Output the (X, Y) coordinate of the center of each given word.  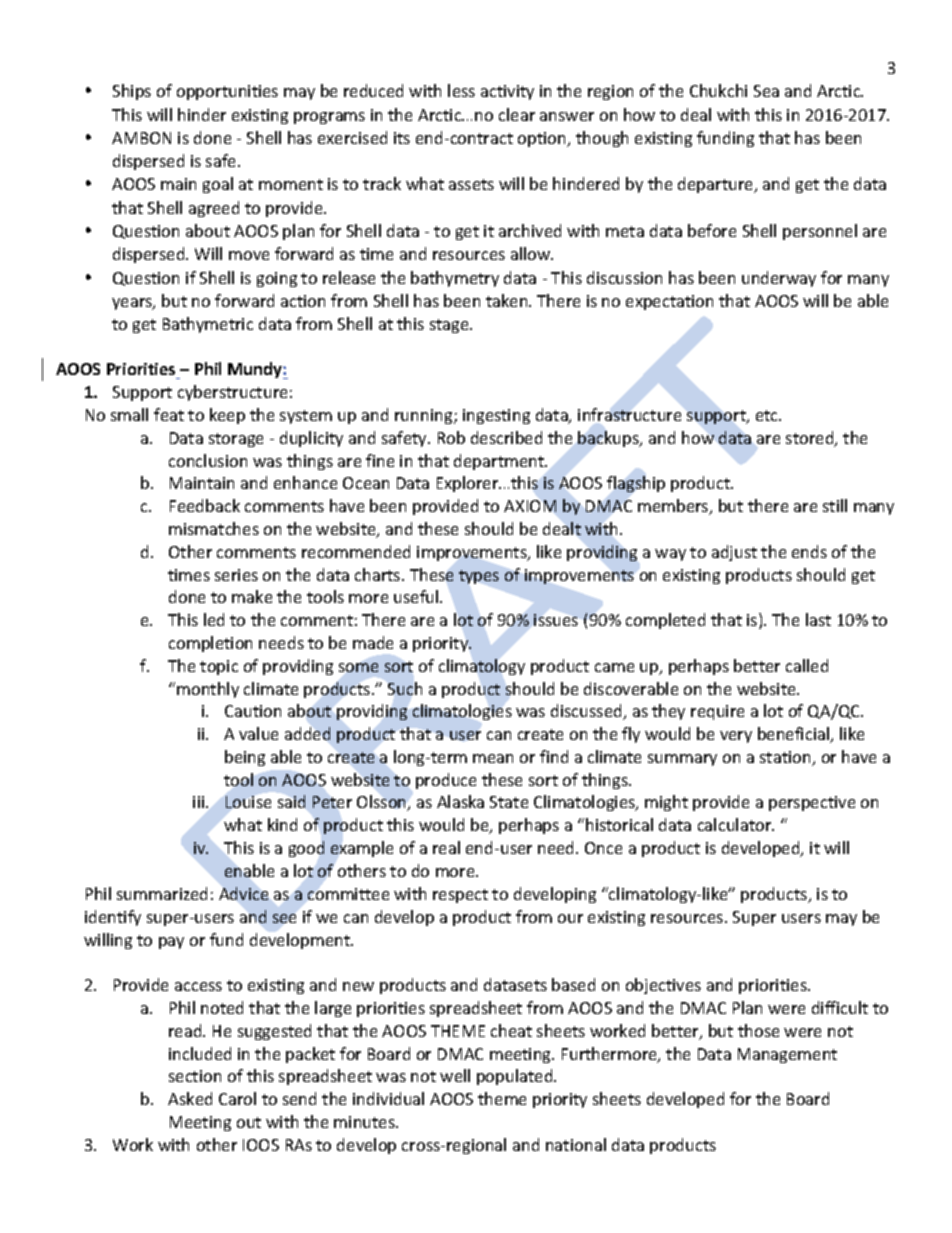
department (500, 462)
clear (517, 114)
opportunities (227, 92)
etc (768, 415)
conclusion (208, 460)
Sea (766, 91)
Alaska (460, 801)
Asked (190, 1098)
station (786, 758)
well (455, 1075)
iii (200, 802)
